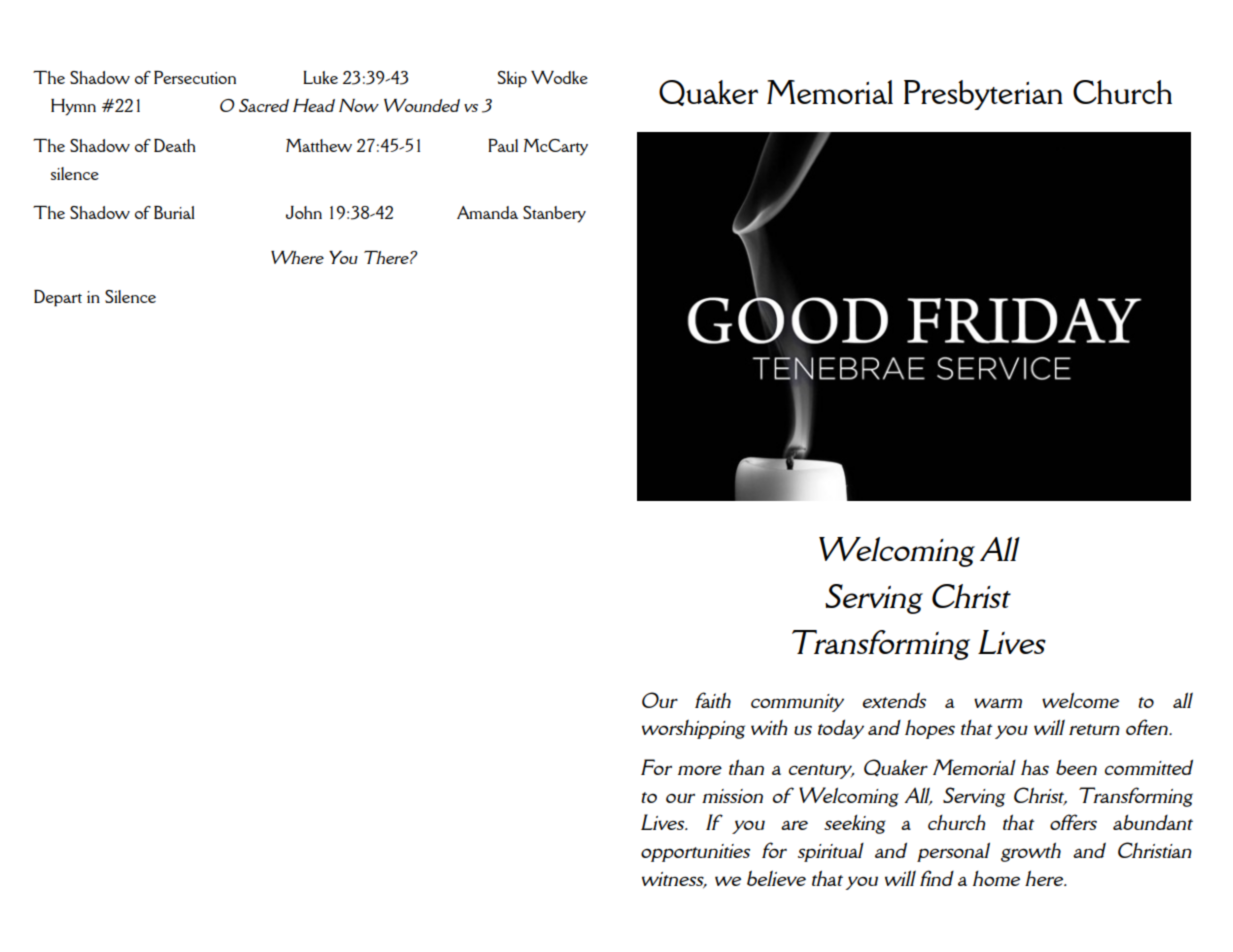 The width and height of the screenshot is (1233, 952). I want to click on faith, so click(713, 700).
